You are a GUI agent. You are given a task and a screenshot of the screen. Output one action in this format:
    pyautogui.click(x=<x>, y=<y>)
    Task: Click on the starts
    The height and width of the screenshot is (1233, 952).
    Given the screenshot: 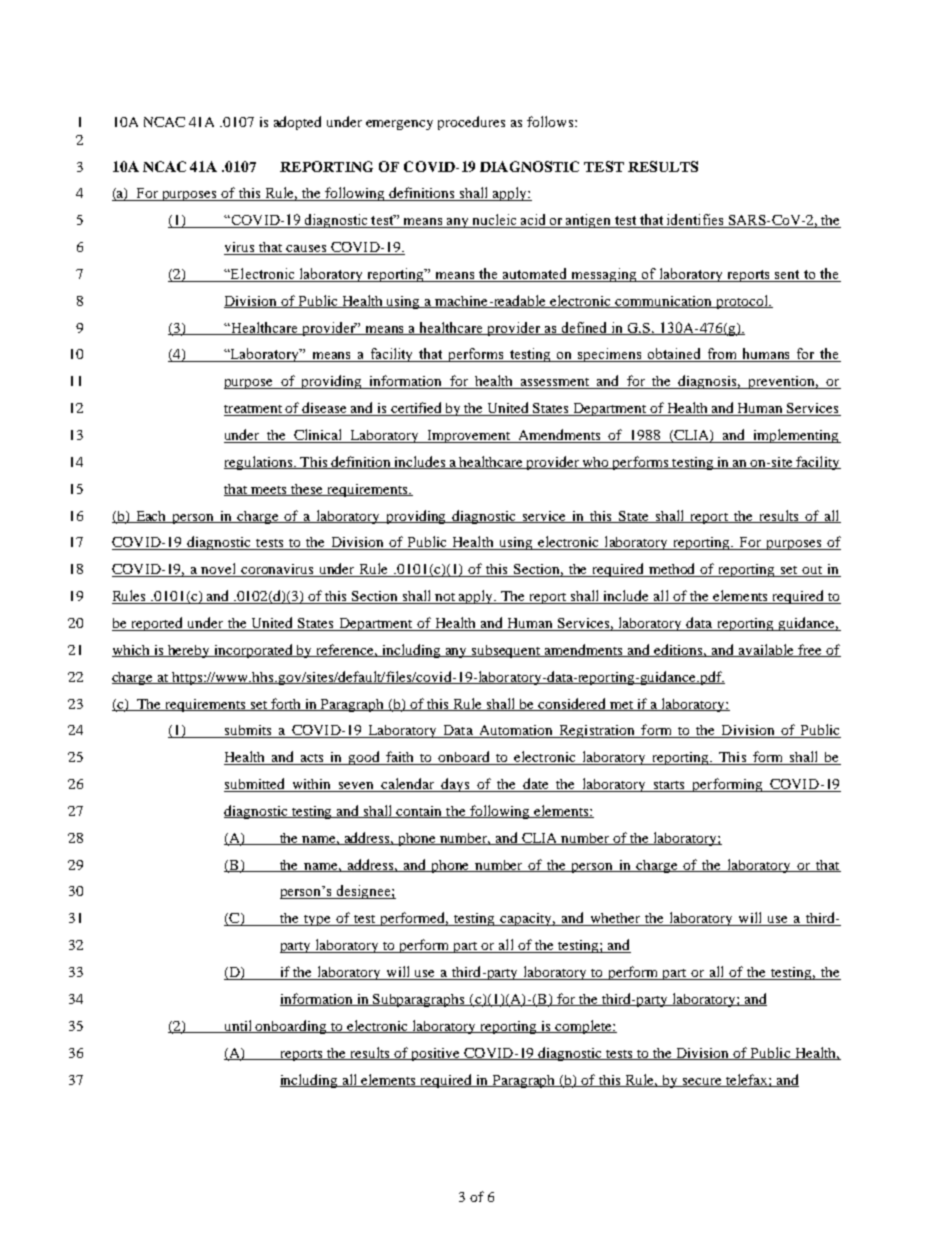 What is the action you would take?
    pyautogui.click(x=669, y=786)
